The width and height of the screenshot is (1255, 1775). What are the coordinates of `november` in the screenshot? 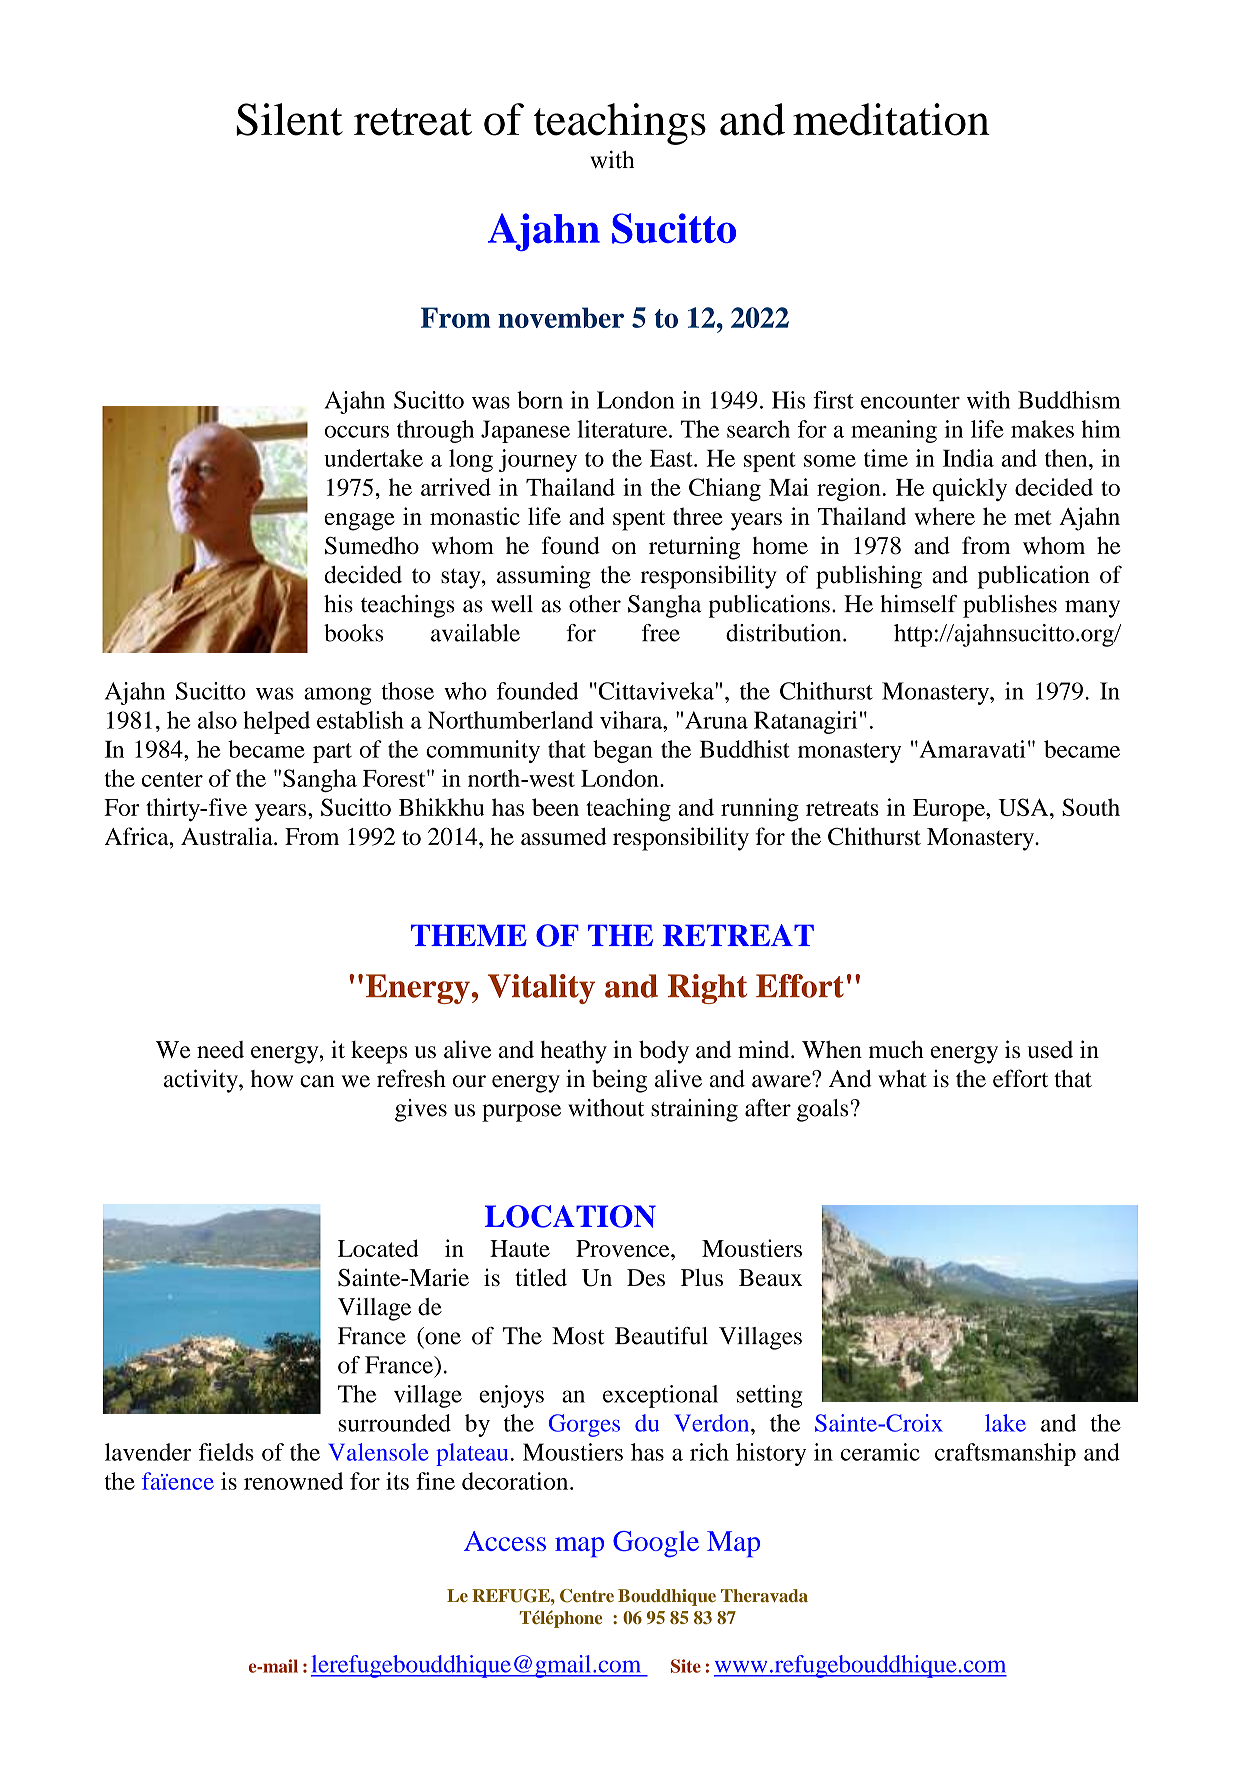 It's located at (561, 317).
